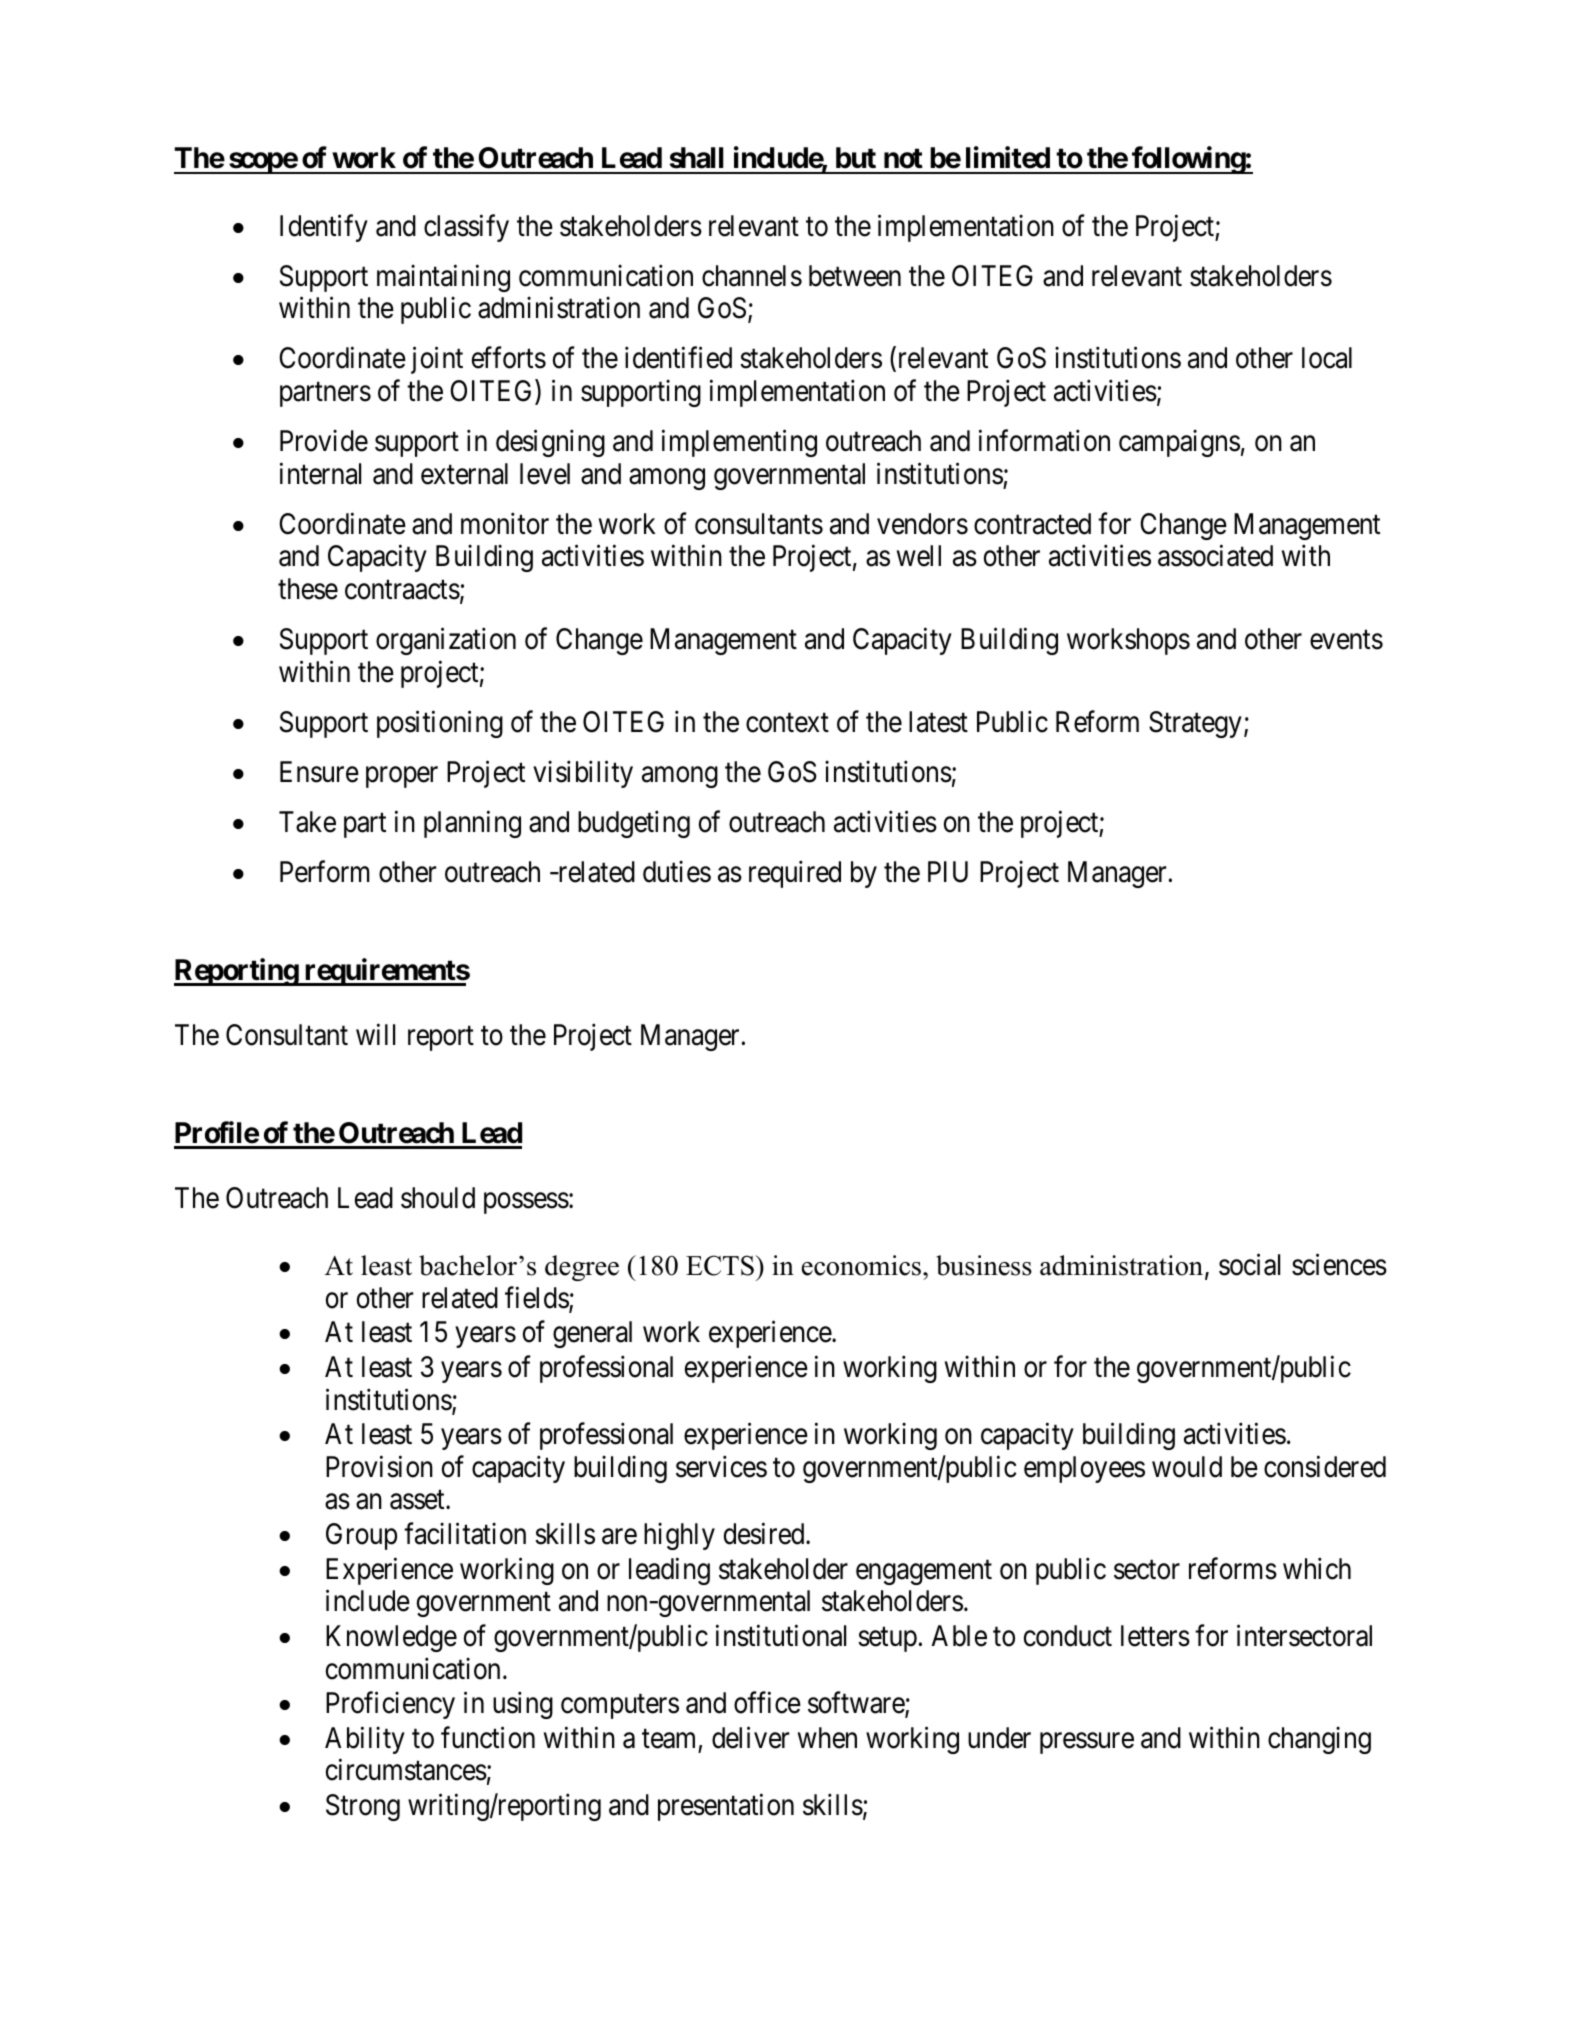  I want to click on circumstances, so click(406, 1770).
